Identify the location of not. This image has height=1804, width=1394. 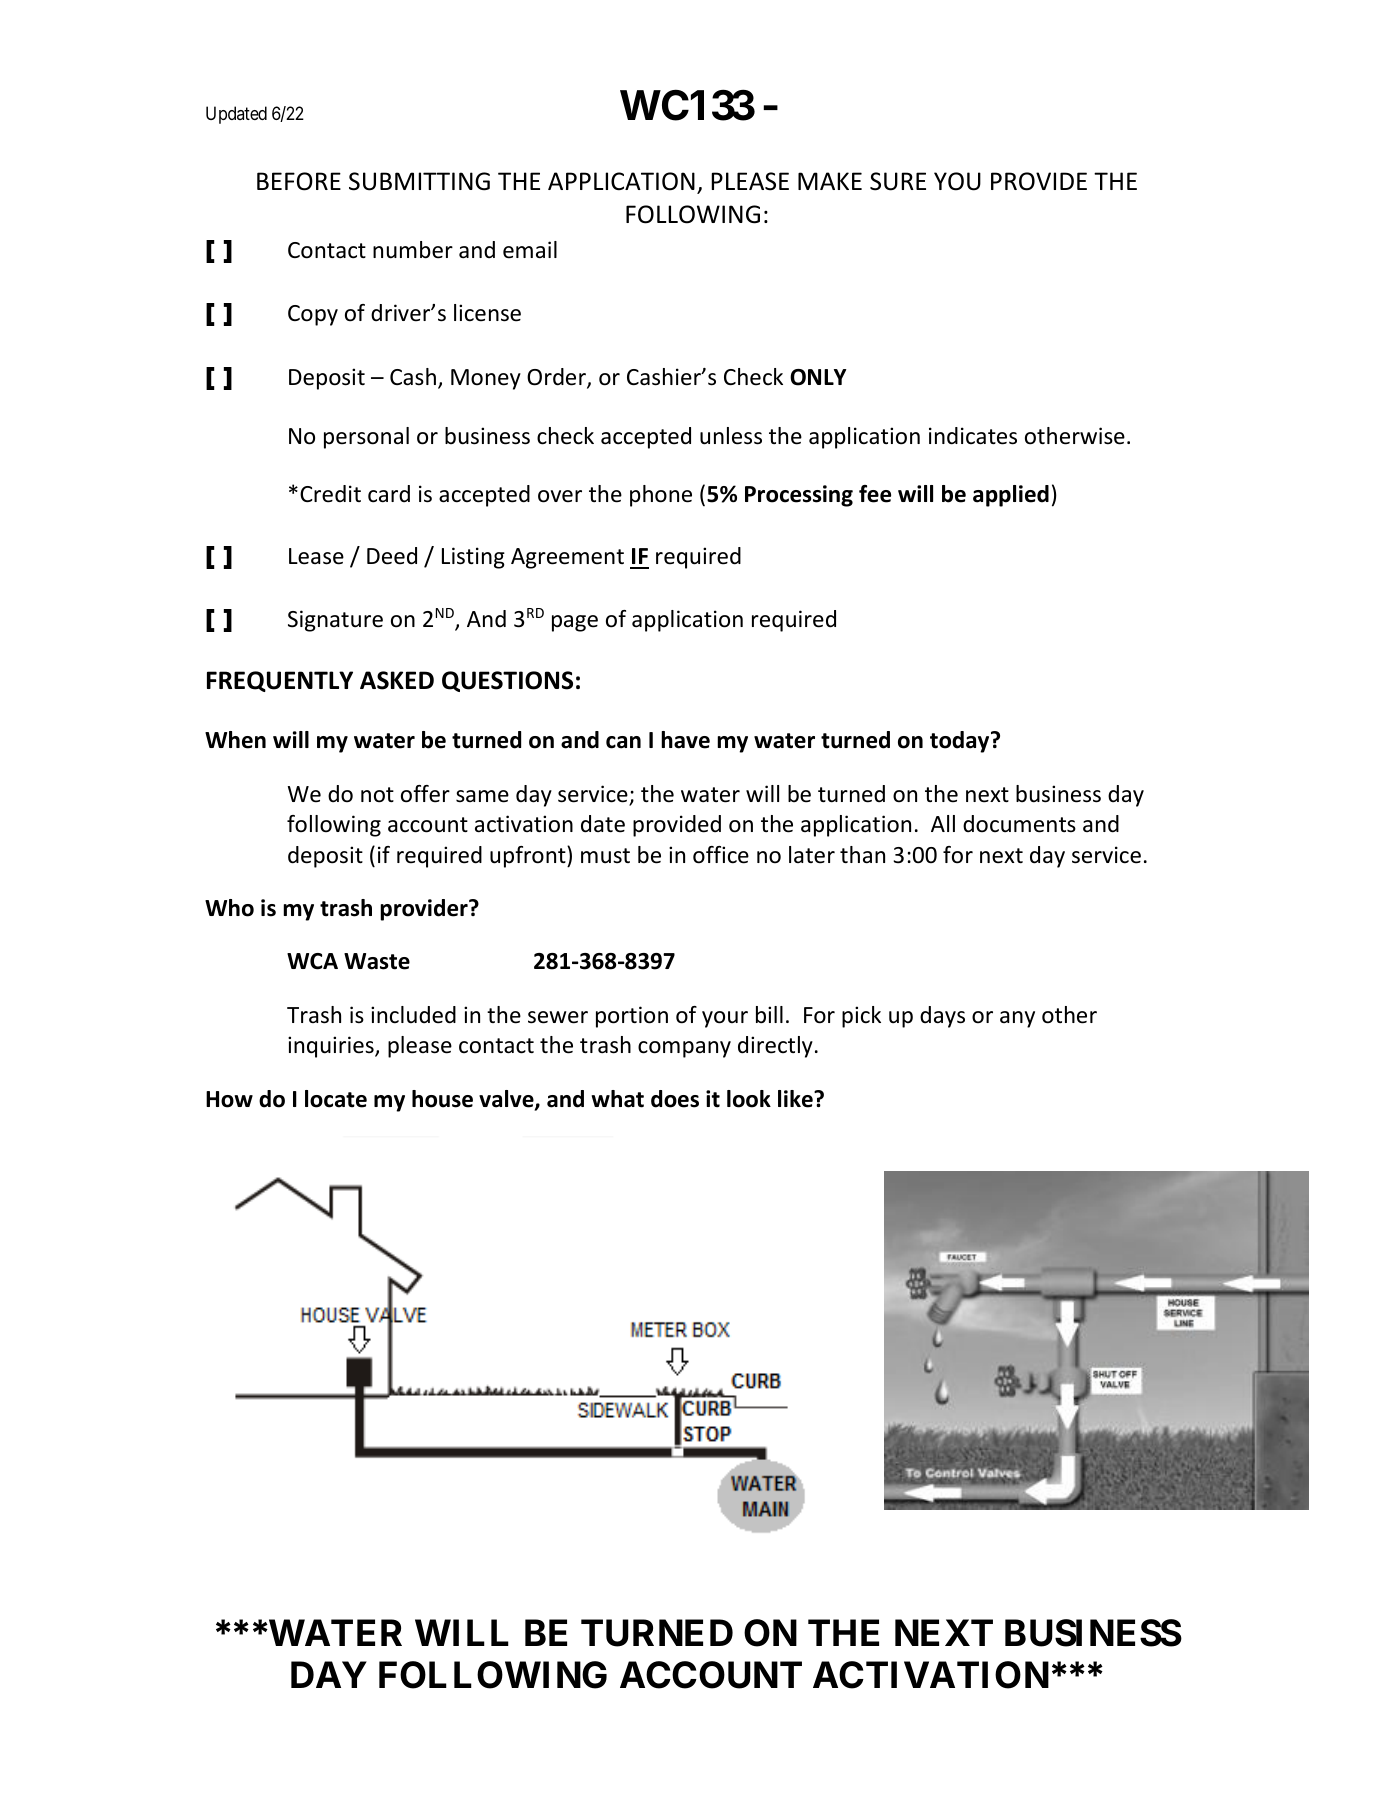
(377, 795).
